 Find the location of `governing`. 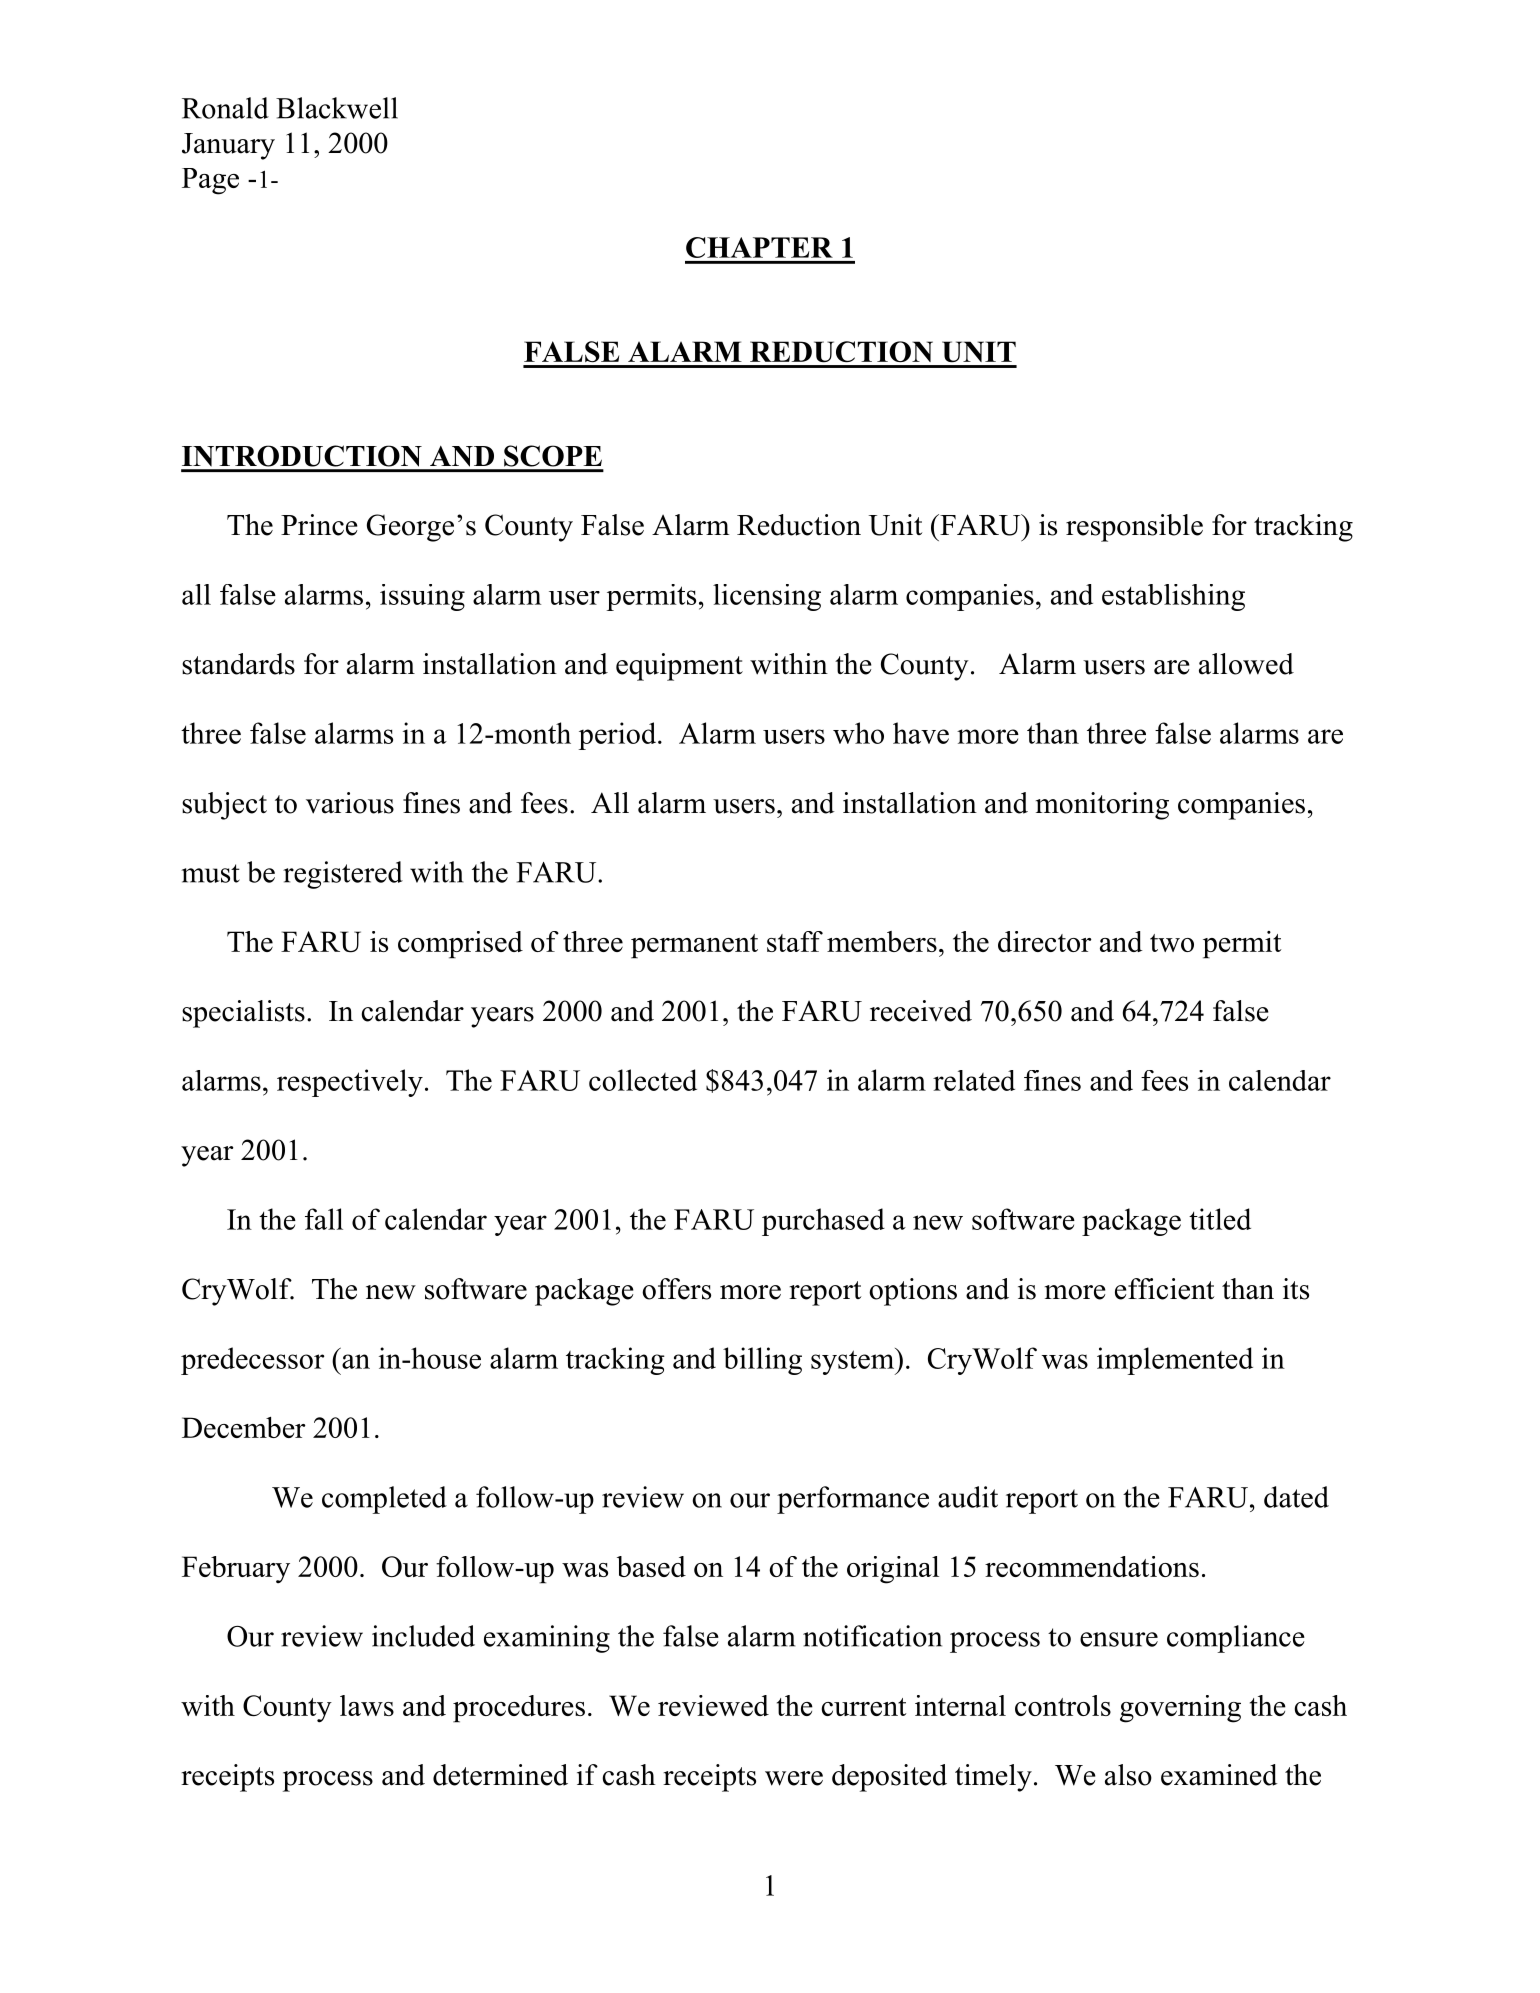

governing is located at coordinates (1180, 1709).
